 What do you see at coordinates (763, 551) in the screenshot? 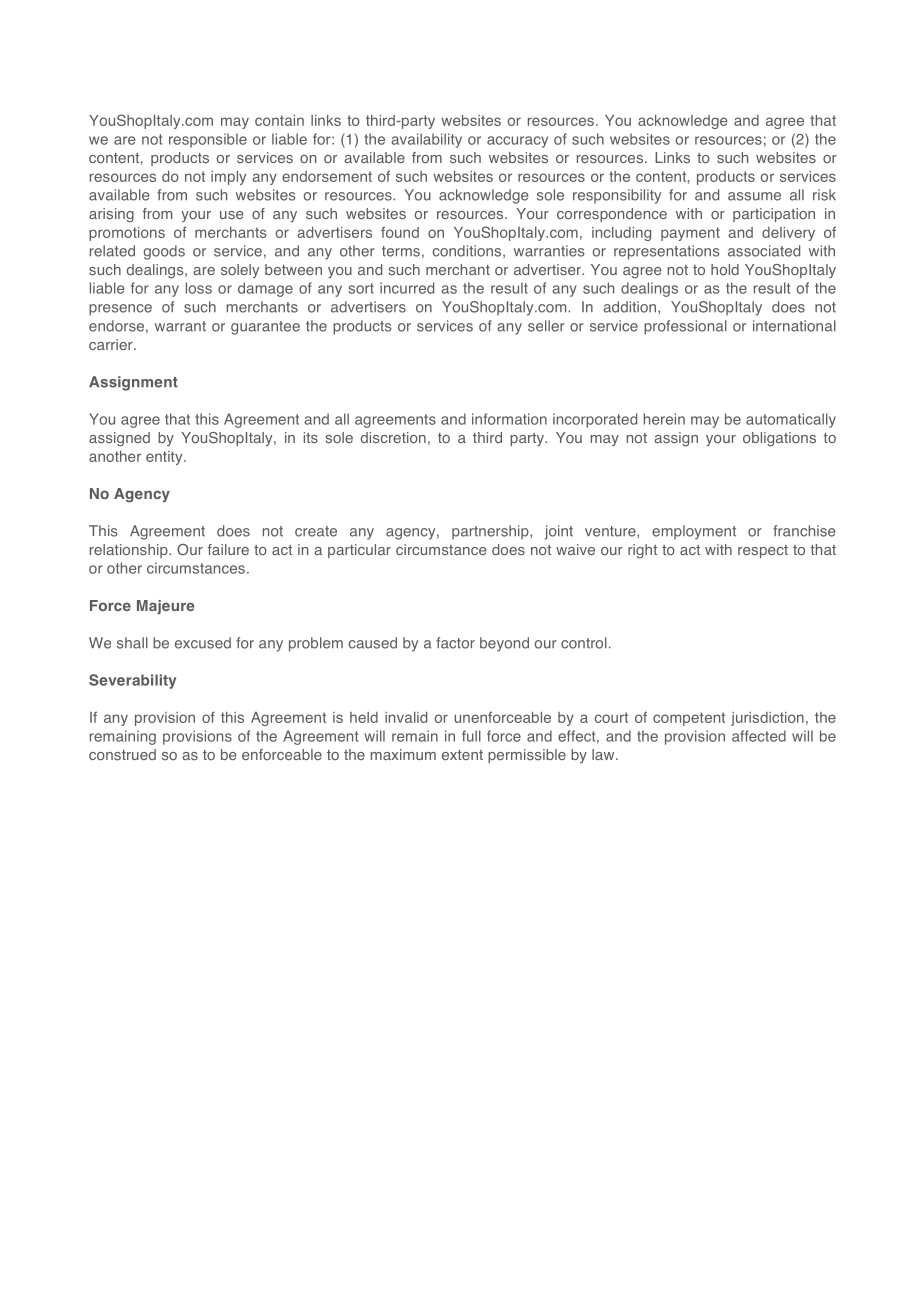
I see `respect` at bounding box center [763, 551].
